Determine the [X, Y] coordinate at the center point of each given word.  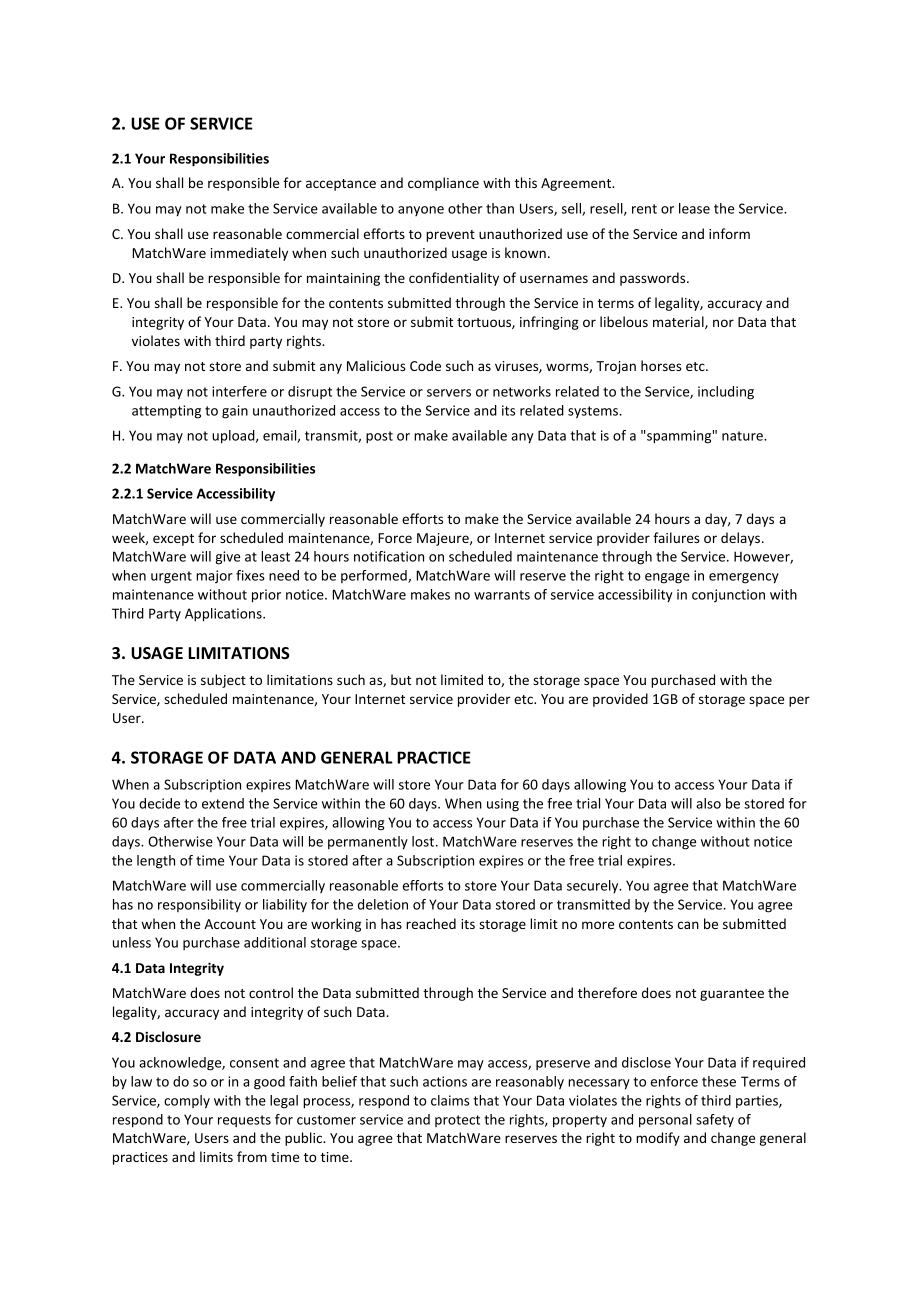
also [708, 803]
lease [694, 208]
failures [676, 537]
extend [223, 803]
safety [715, 1121]
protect [457, 1121]
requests [244, 1121]
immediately [249, 254]
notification [389, 556]
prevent [450, 236]
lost [423, 841]
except [173, 540]
